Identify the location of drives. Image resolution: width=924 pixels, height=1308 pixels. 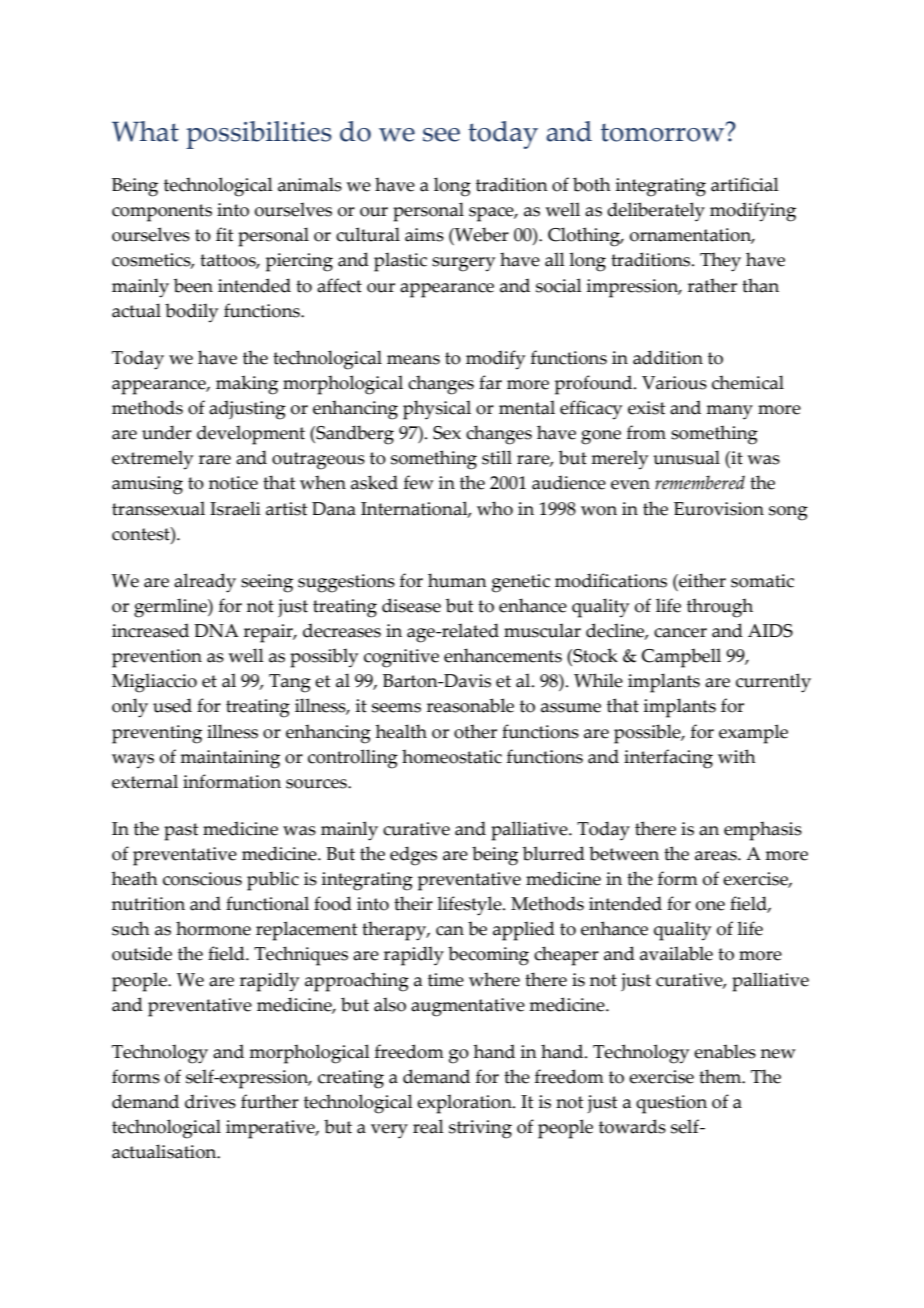
(210, 1101).
